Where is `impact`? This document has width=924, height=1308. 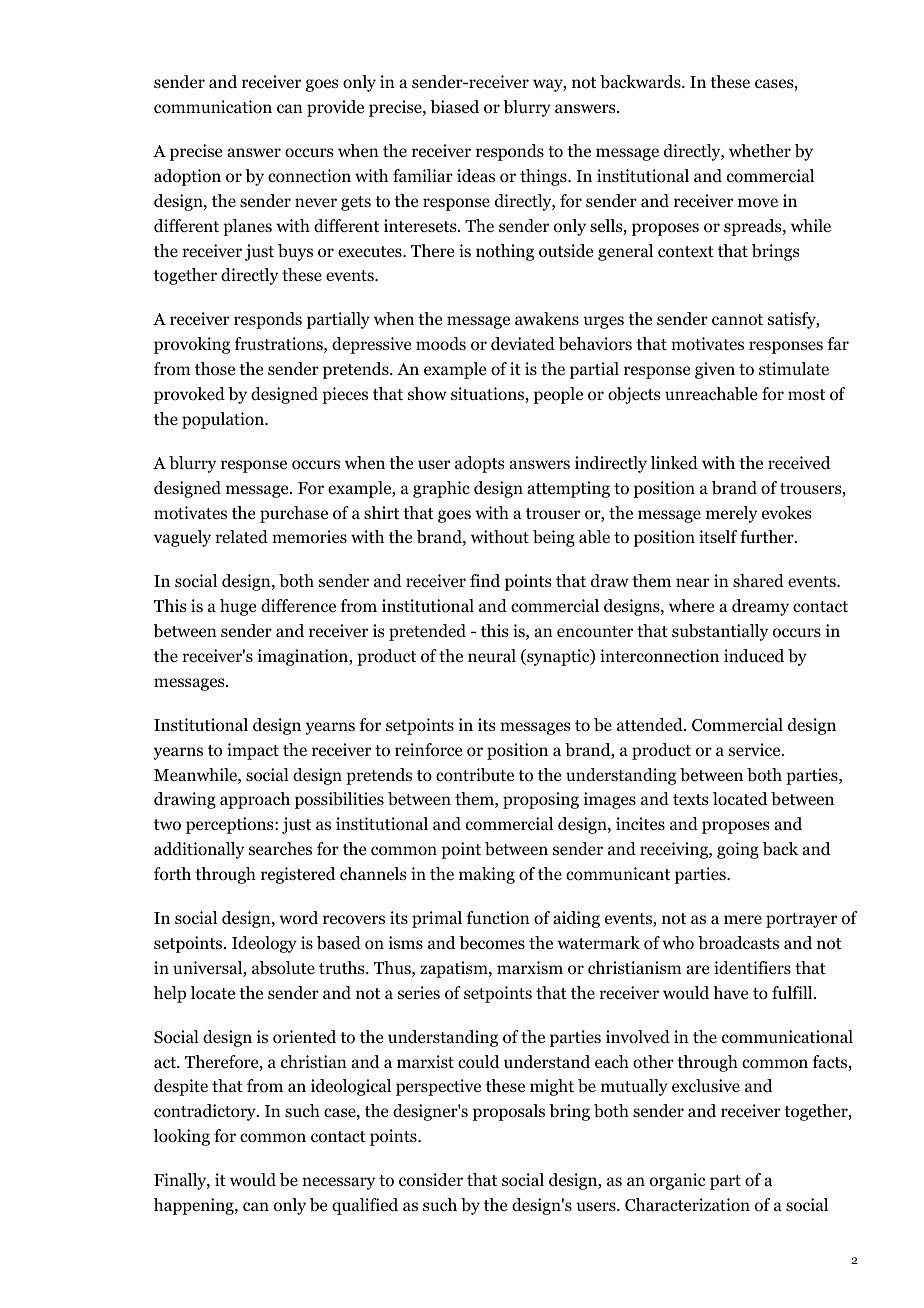 impact is located at coordinates (253, 751).
